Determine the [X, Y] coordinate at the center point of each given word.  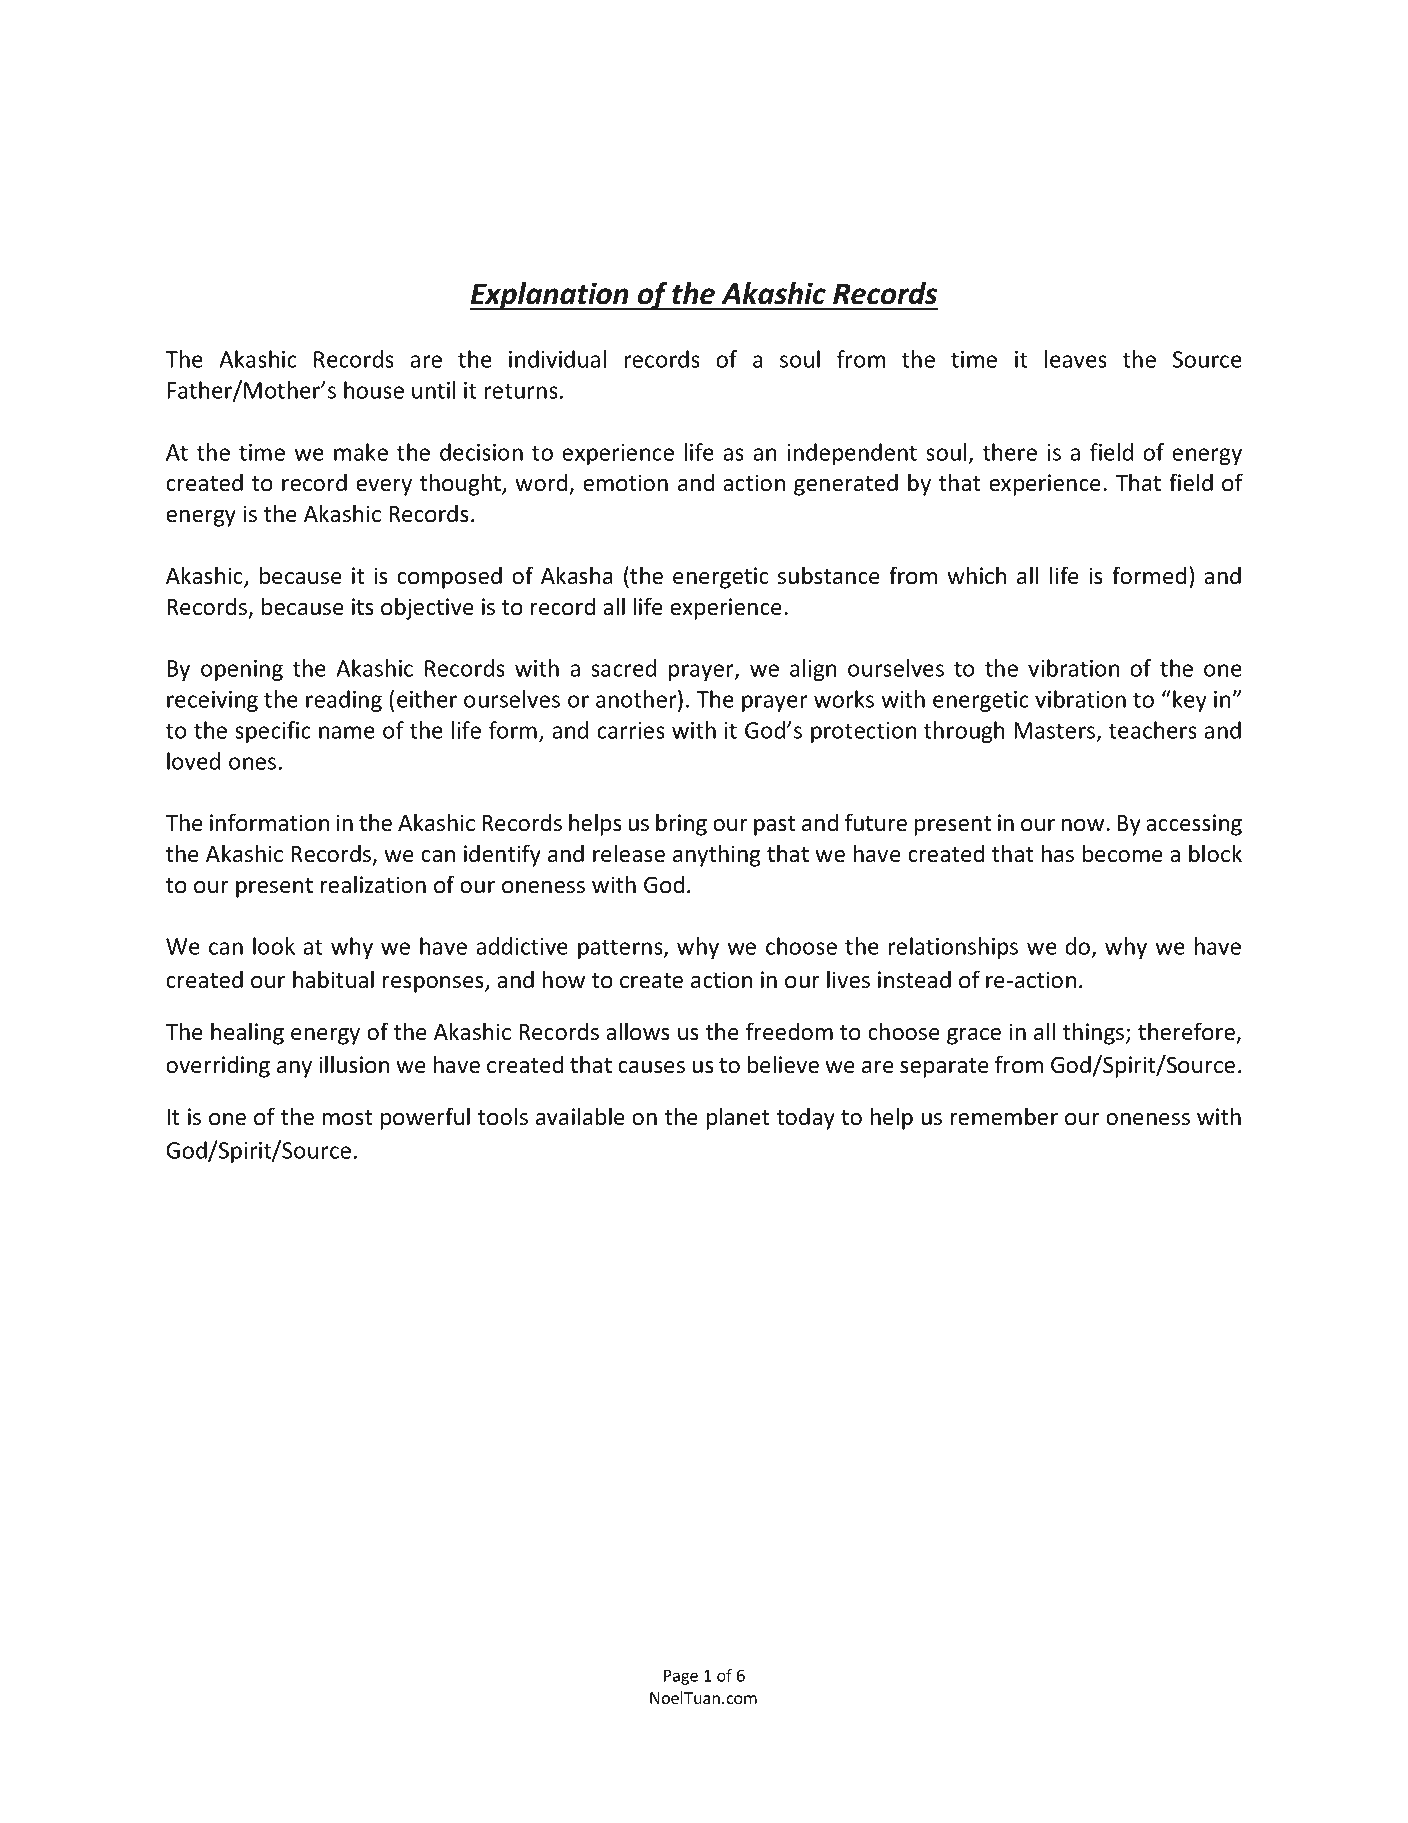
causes [651, 1067]
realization [373, 884]
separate [944, 1068]
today [806, 1118]
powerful [425, 1118]
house [374, 390]
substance [829, 575]
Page [681, 1677]
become [1123, 853]
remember [1004, 1116]
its [363, 607]
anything [716, 855]
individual [557, 359]
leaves [1076, 359]
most [347, 1118]
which [976, 575]
